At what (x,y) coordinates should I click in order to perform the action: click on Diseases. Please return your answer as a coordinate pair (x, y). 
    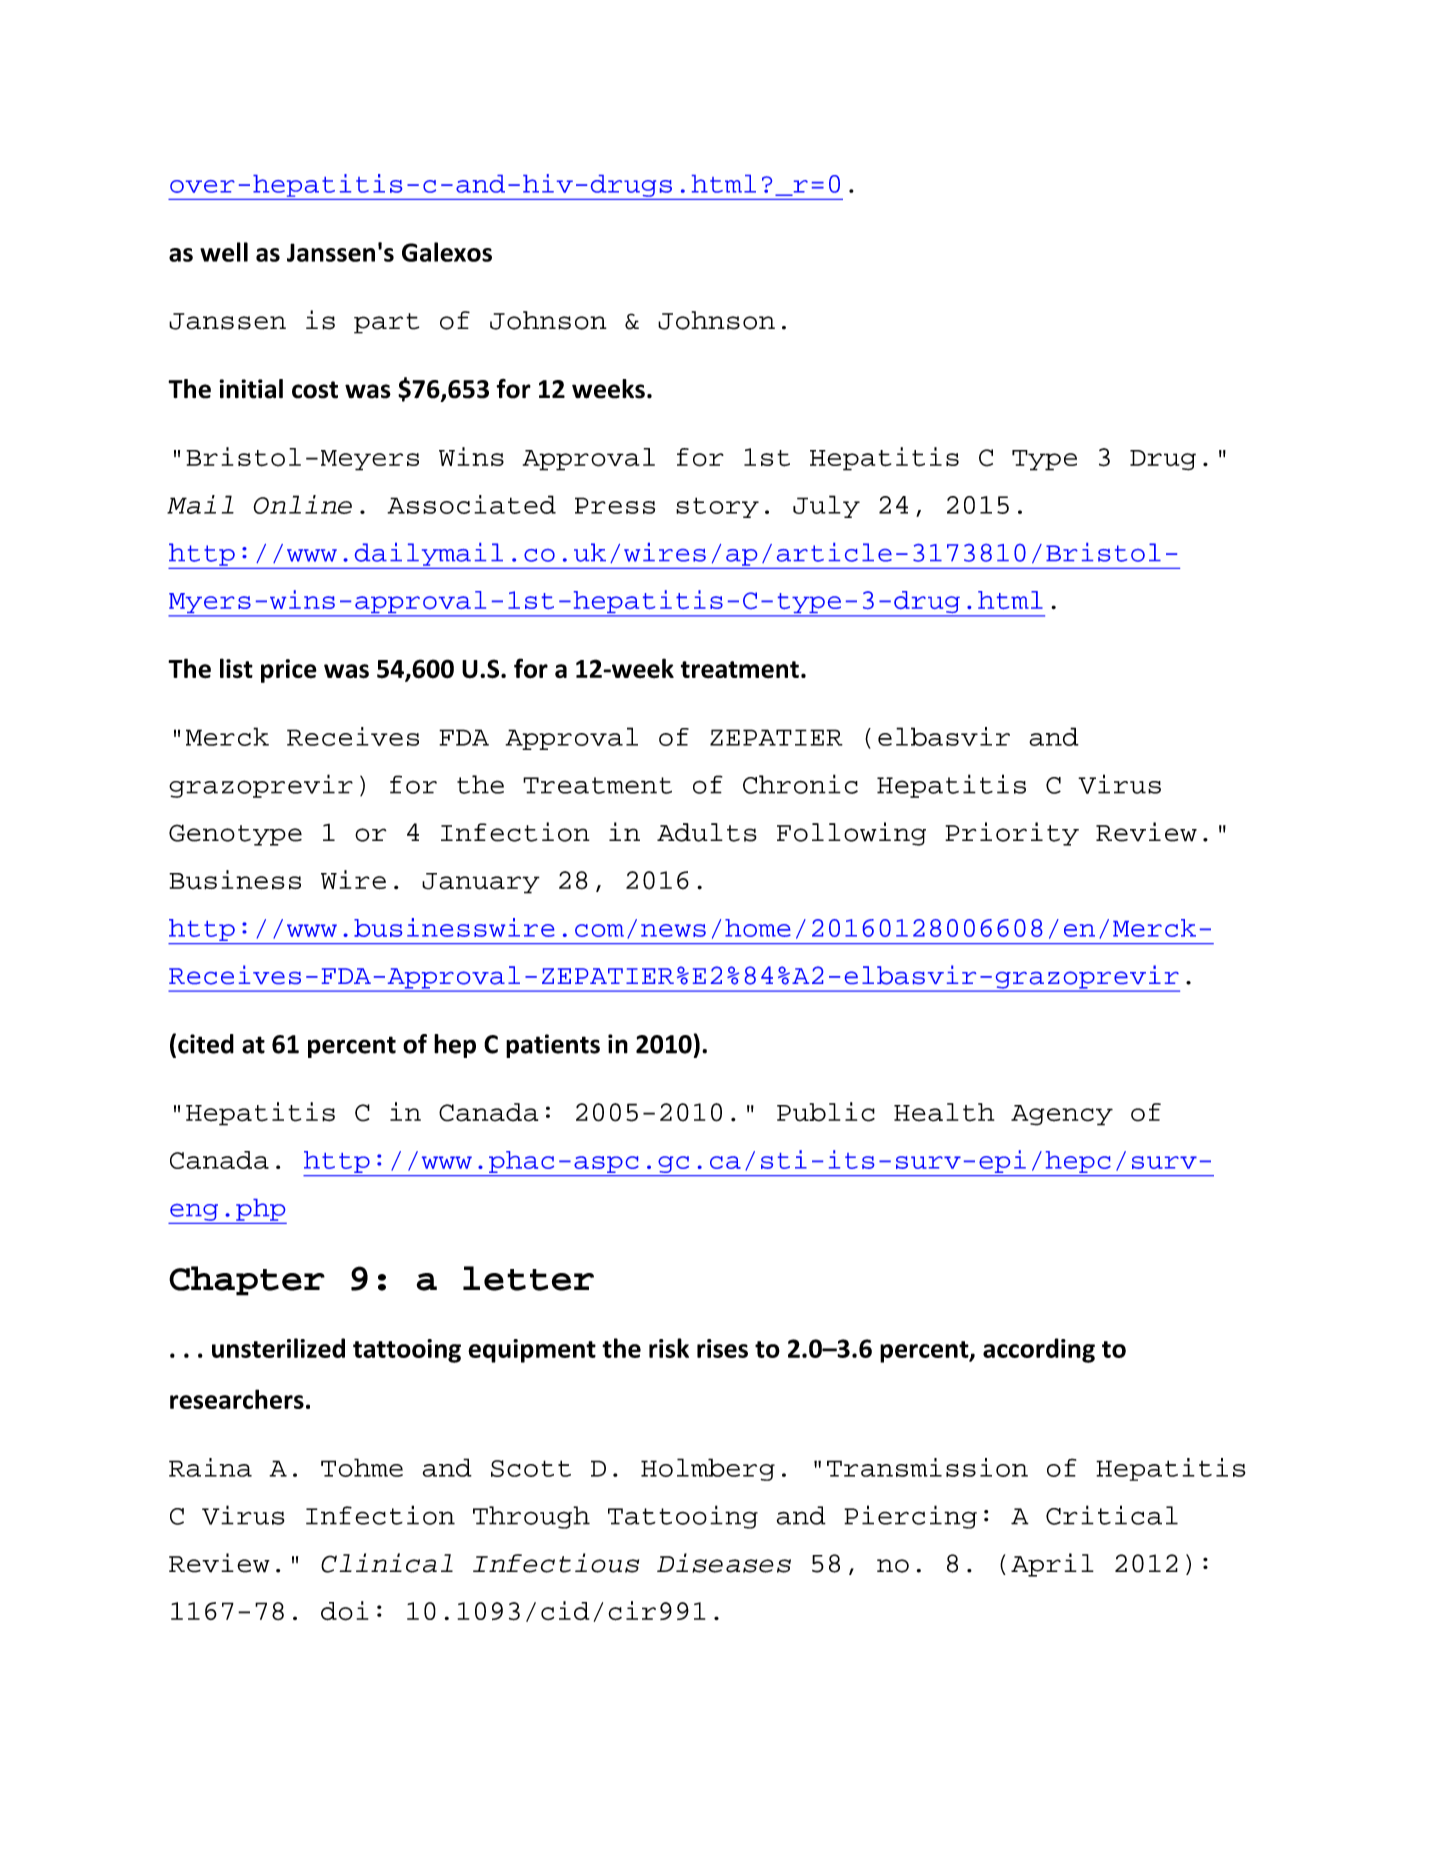
    Looking at the image, I should click on (724, 1563).
